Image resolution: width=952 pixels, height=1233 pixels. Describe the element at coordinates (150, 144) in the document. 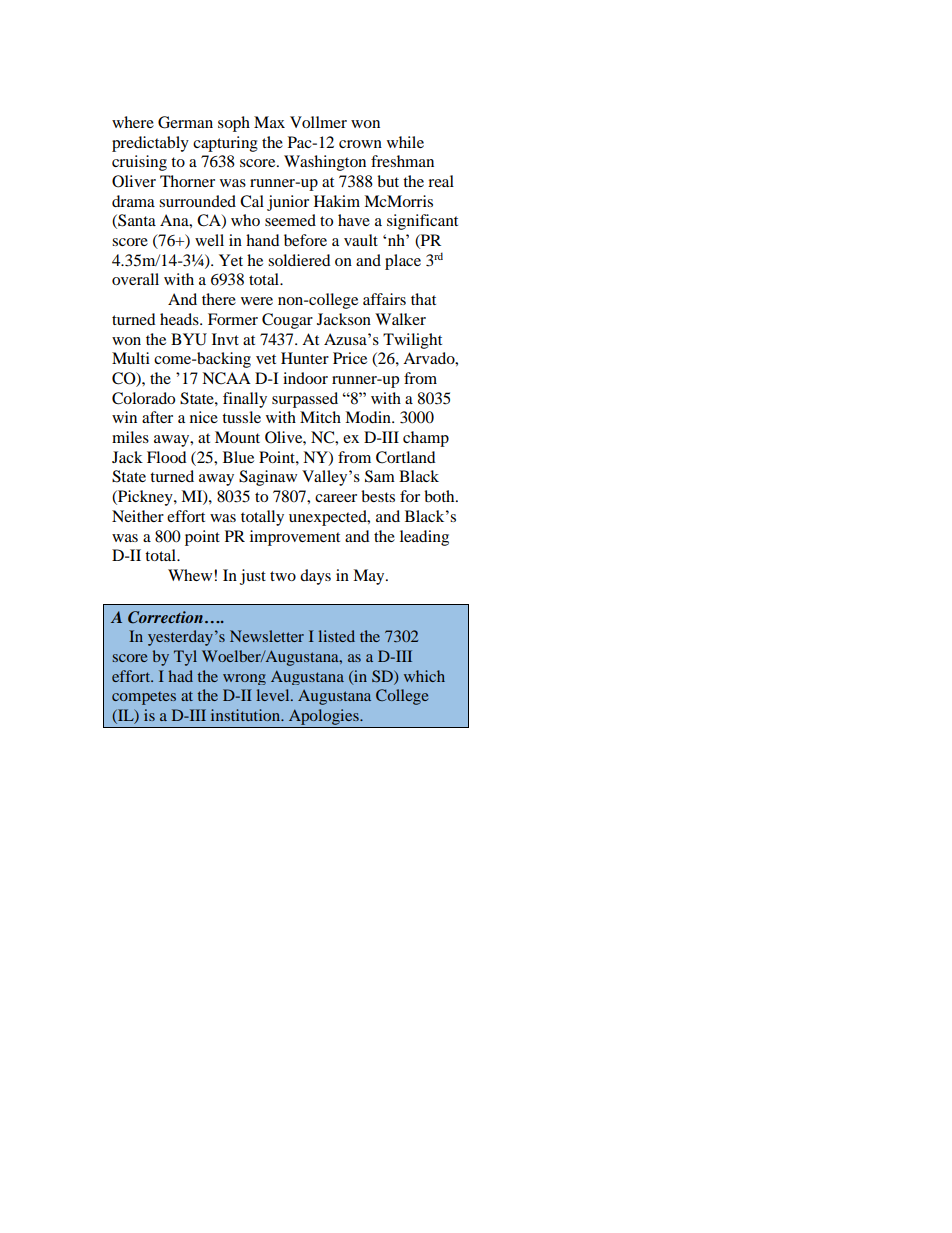

I see `predictably` at that location.
